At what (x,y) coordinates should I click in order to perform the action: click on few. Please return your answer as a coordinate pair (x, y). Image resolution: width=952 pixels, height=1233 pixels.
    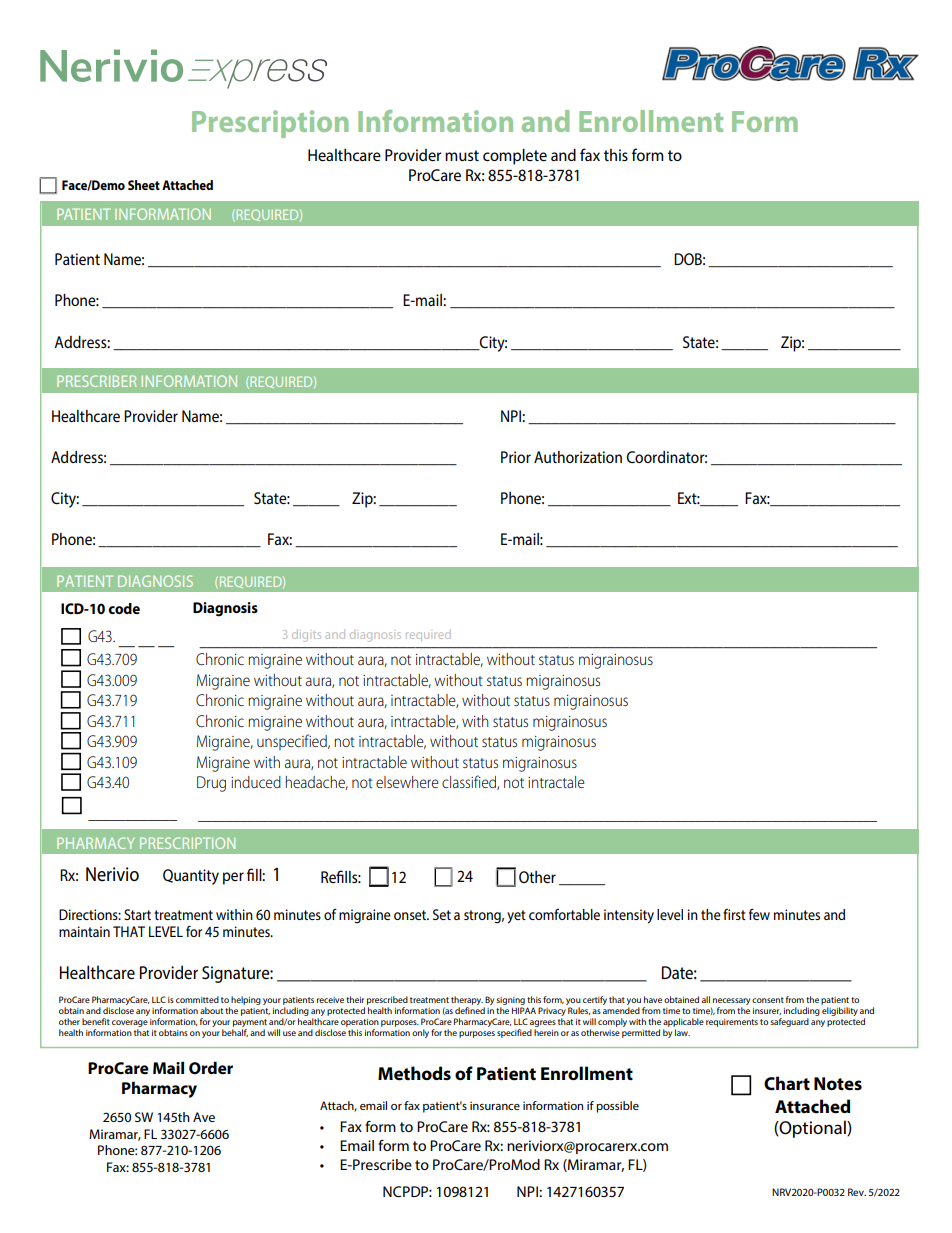
    Looking at the image, I should click on (759, 914).
